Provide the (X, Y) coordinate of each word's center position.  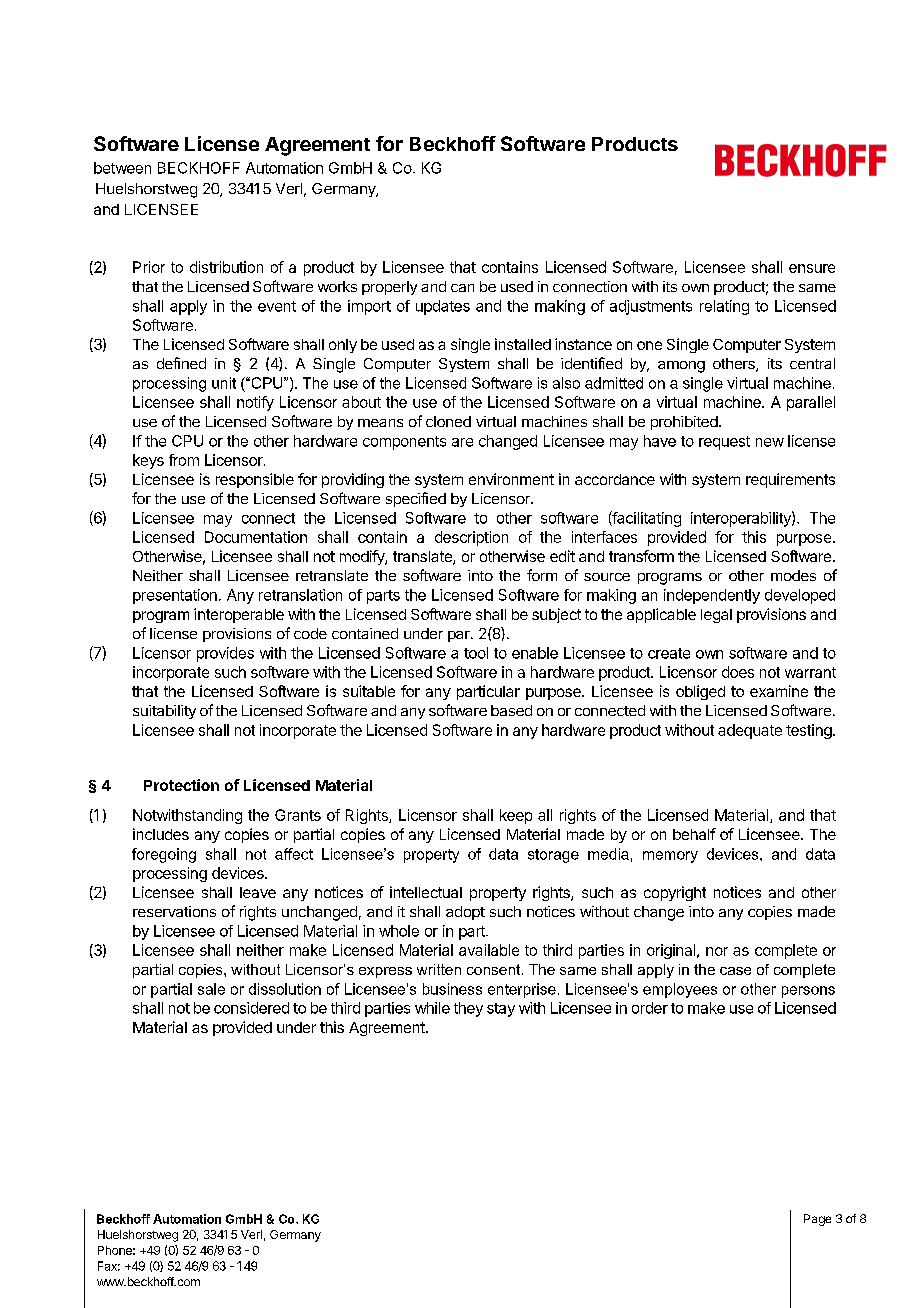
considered (251, 1008)
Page (817, 1220)
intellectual (426, 892)
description (471, 538)
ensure (812, 268)
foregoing (164, 855)
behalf (694, 834)
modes (793, 575)
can (462, 288)
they (468, 1009)
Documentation (256, 537)
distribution (226, 267)
